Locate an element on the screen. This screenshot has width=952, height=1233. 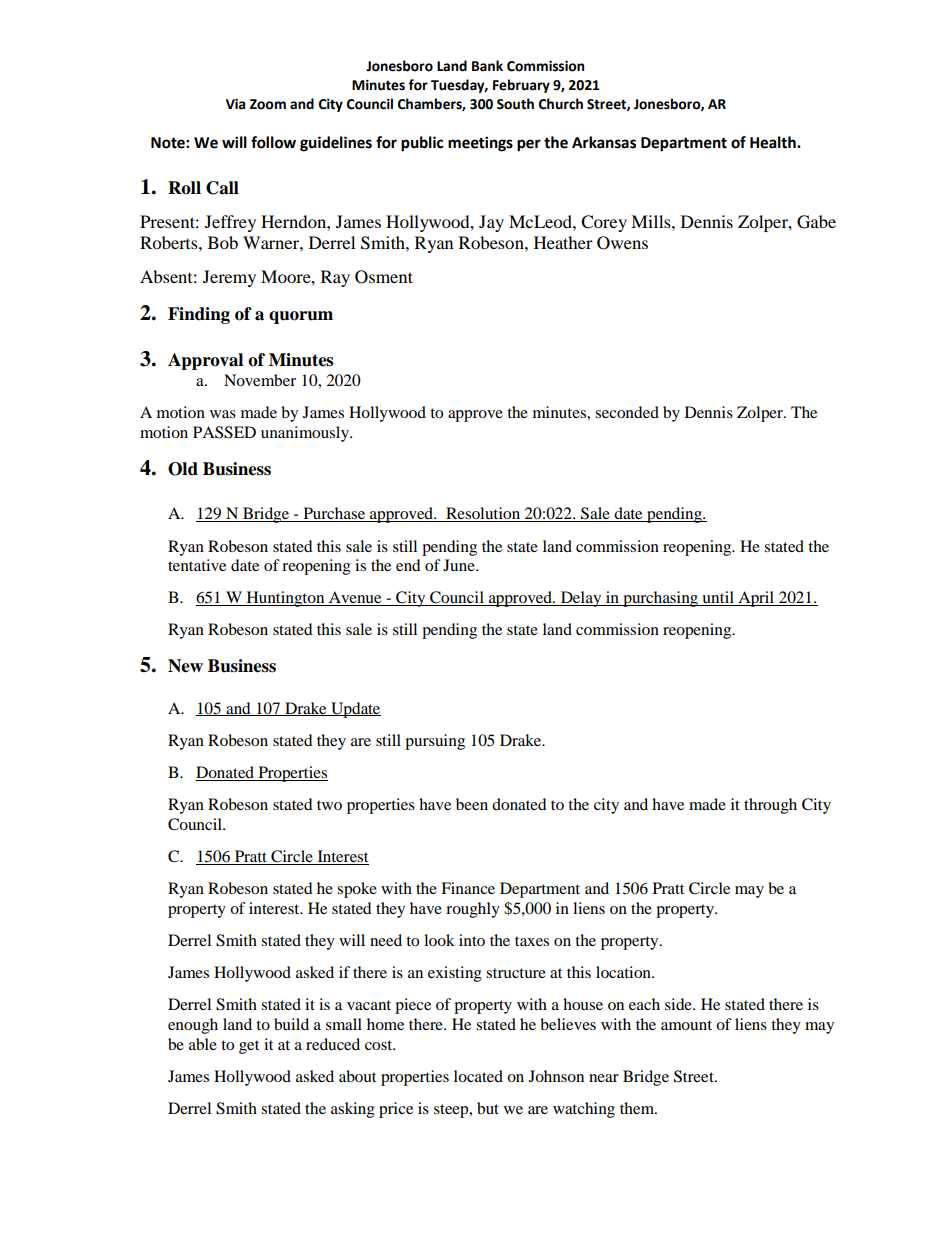
Zoom is located at coordinates (268, 104).
